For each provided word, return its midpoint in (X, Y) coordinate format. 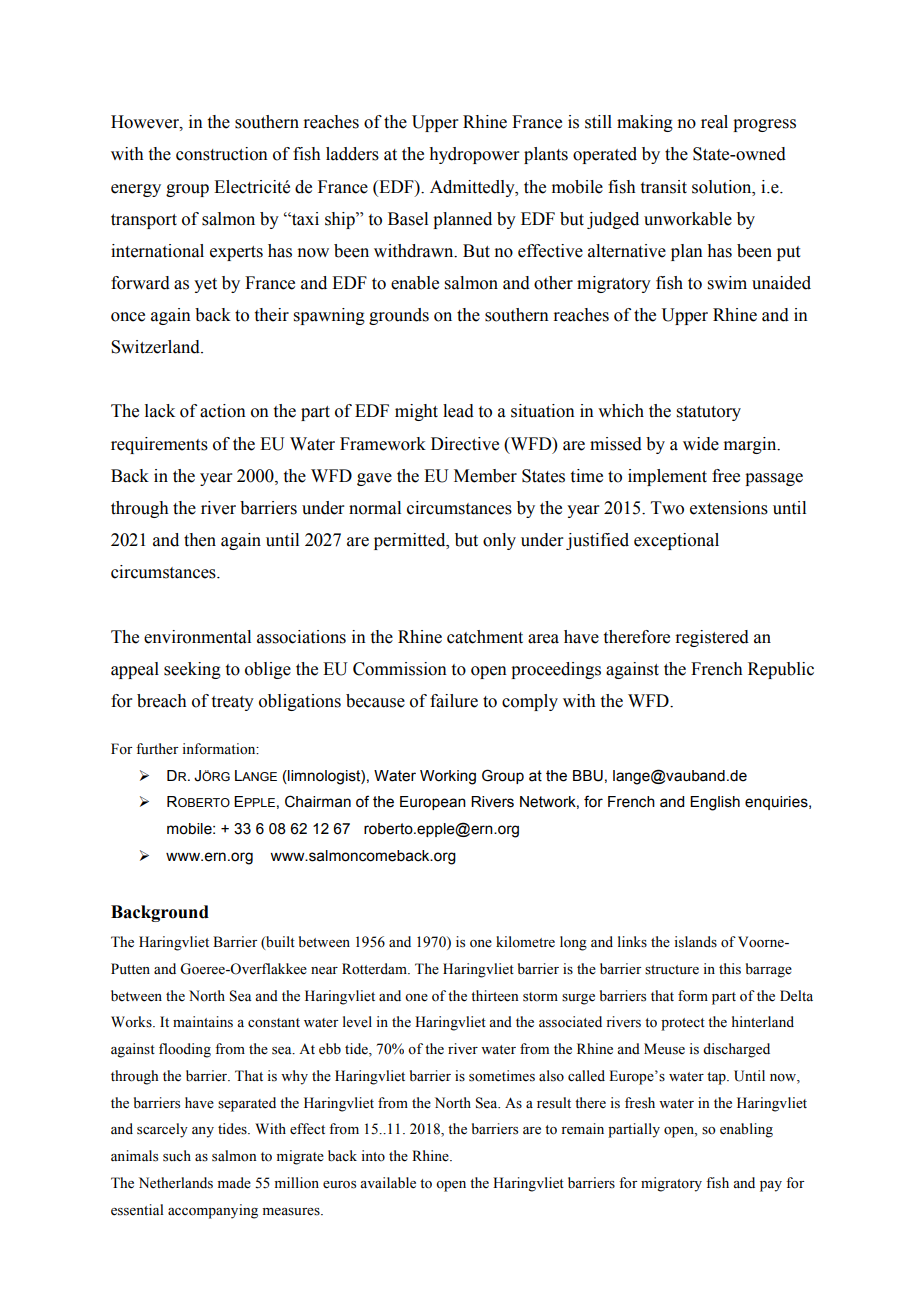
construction (222, 154)
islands (695, 942)
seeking (192, 670)
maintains (203, 1022)
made (234, 1183)
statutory (709, 413)
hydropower (474, 155)
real (714, 122)
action (223, 411)
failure (454, 701)
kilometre (525, 942)
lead (458, 411)
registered (712, 638)
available (388, 1183)
